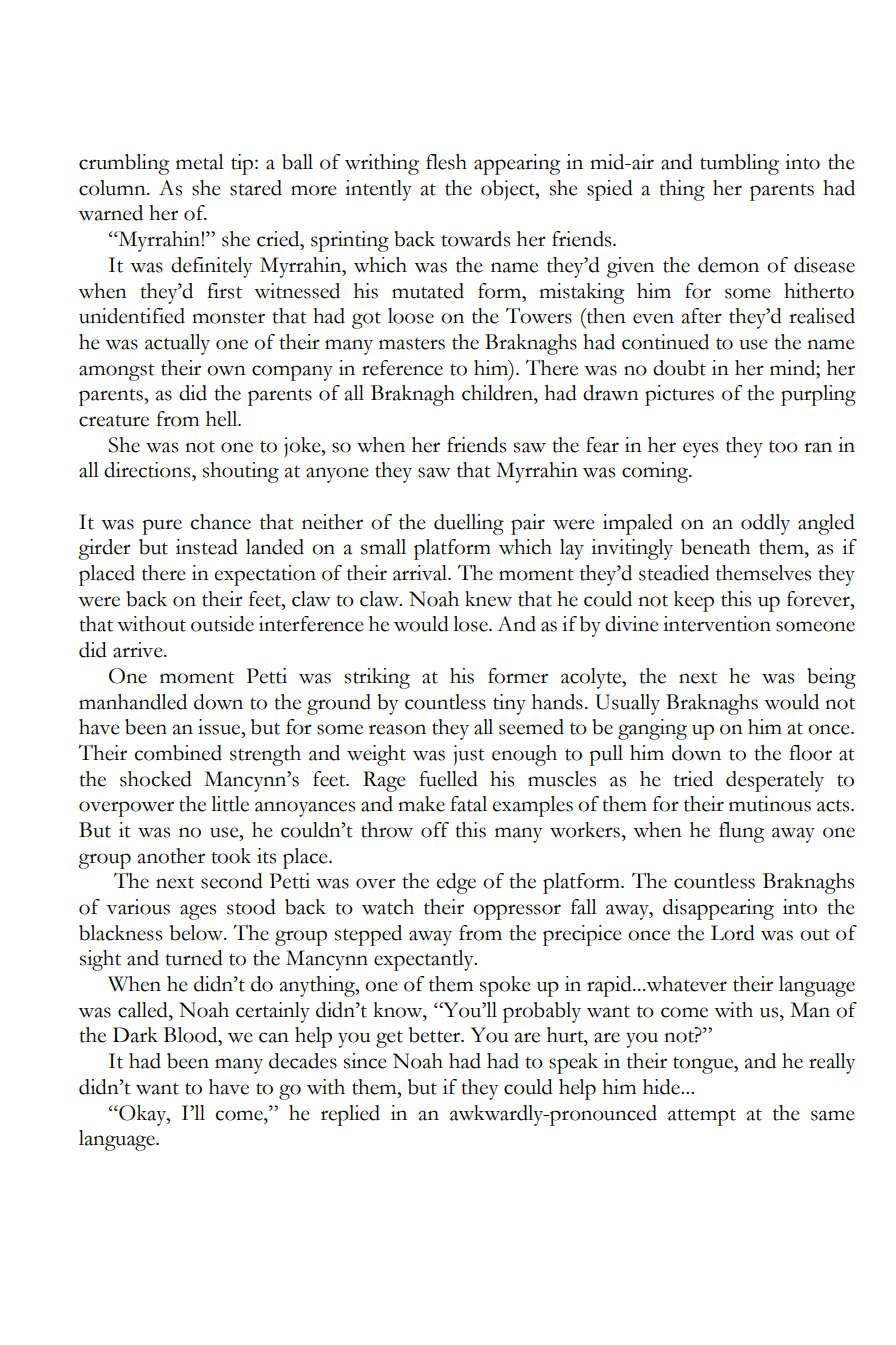 The image size is (896, 1345). What do you see at coordinates (446, 162) in the page?
I see `flesh` at bounding box center [446, 162].
